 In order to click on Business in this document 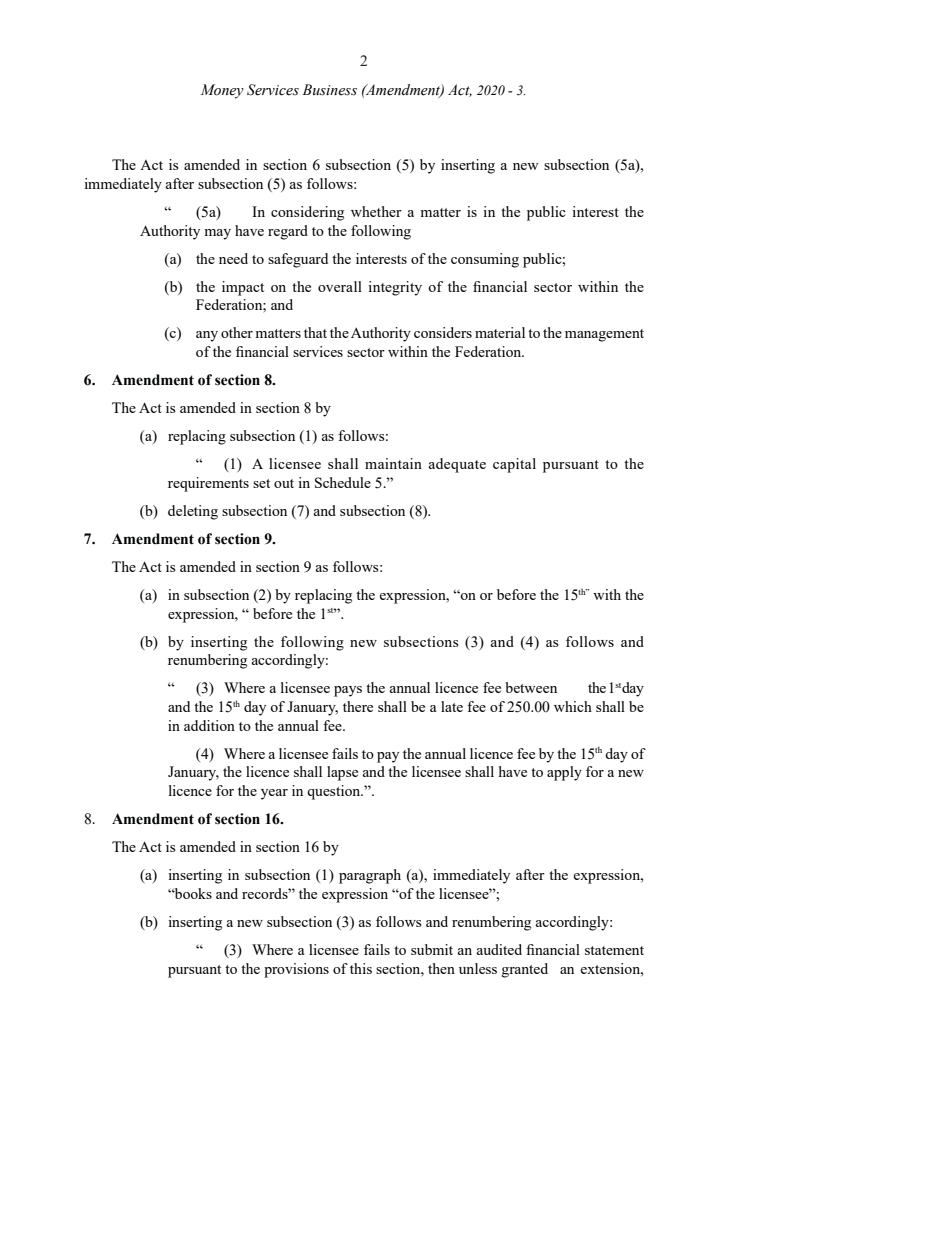, I will do `click(329, 90)`.
